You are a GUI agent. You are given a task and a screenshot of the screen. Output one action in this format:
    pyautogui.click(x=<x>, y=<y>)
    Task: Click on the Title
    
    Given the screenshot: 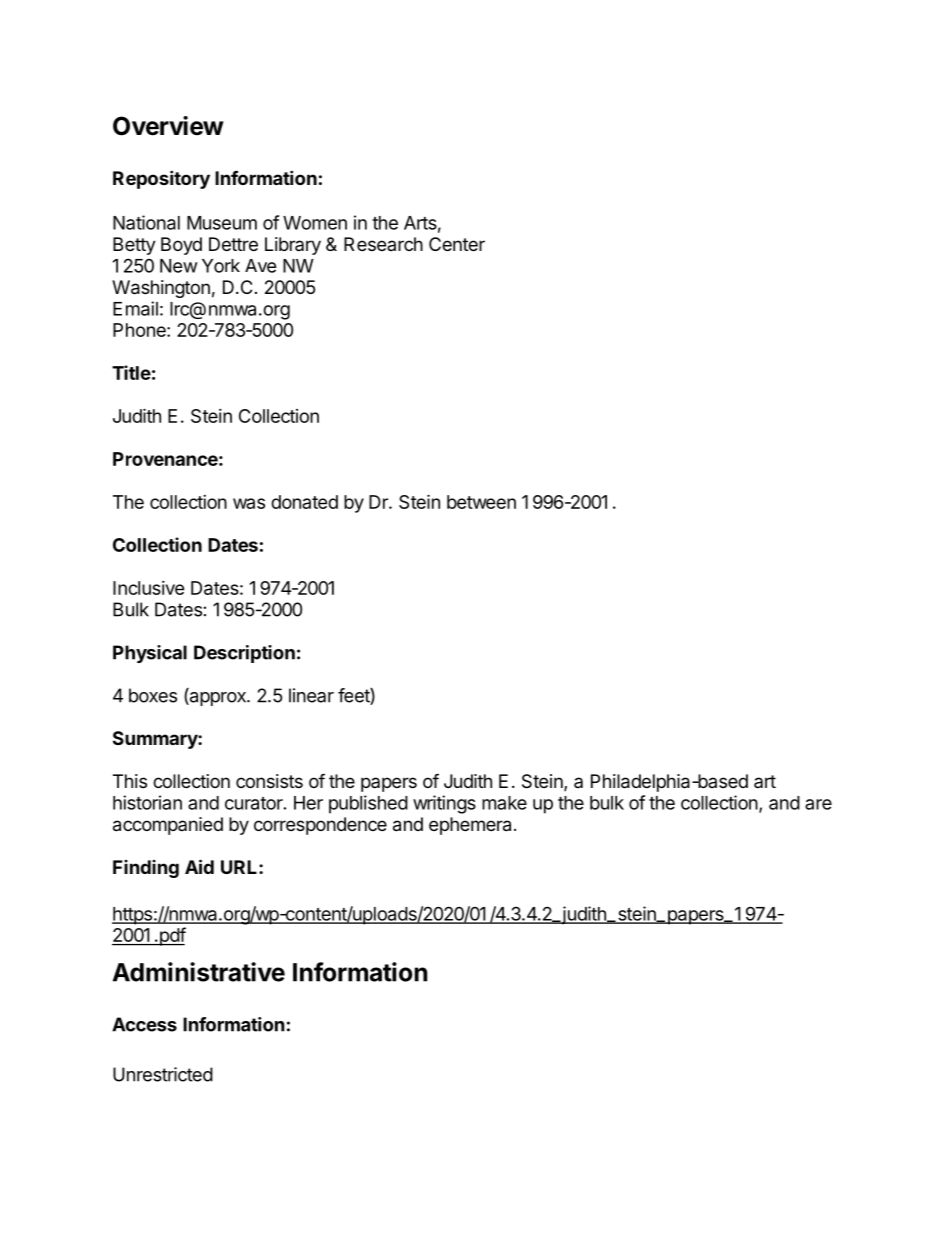 What is the action you would take?
    pyautogui.click(x=131, y=372)
